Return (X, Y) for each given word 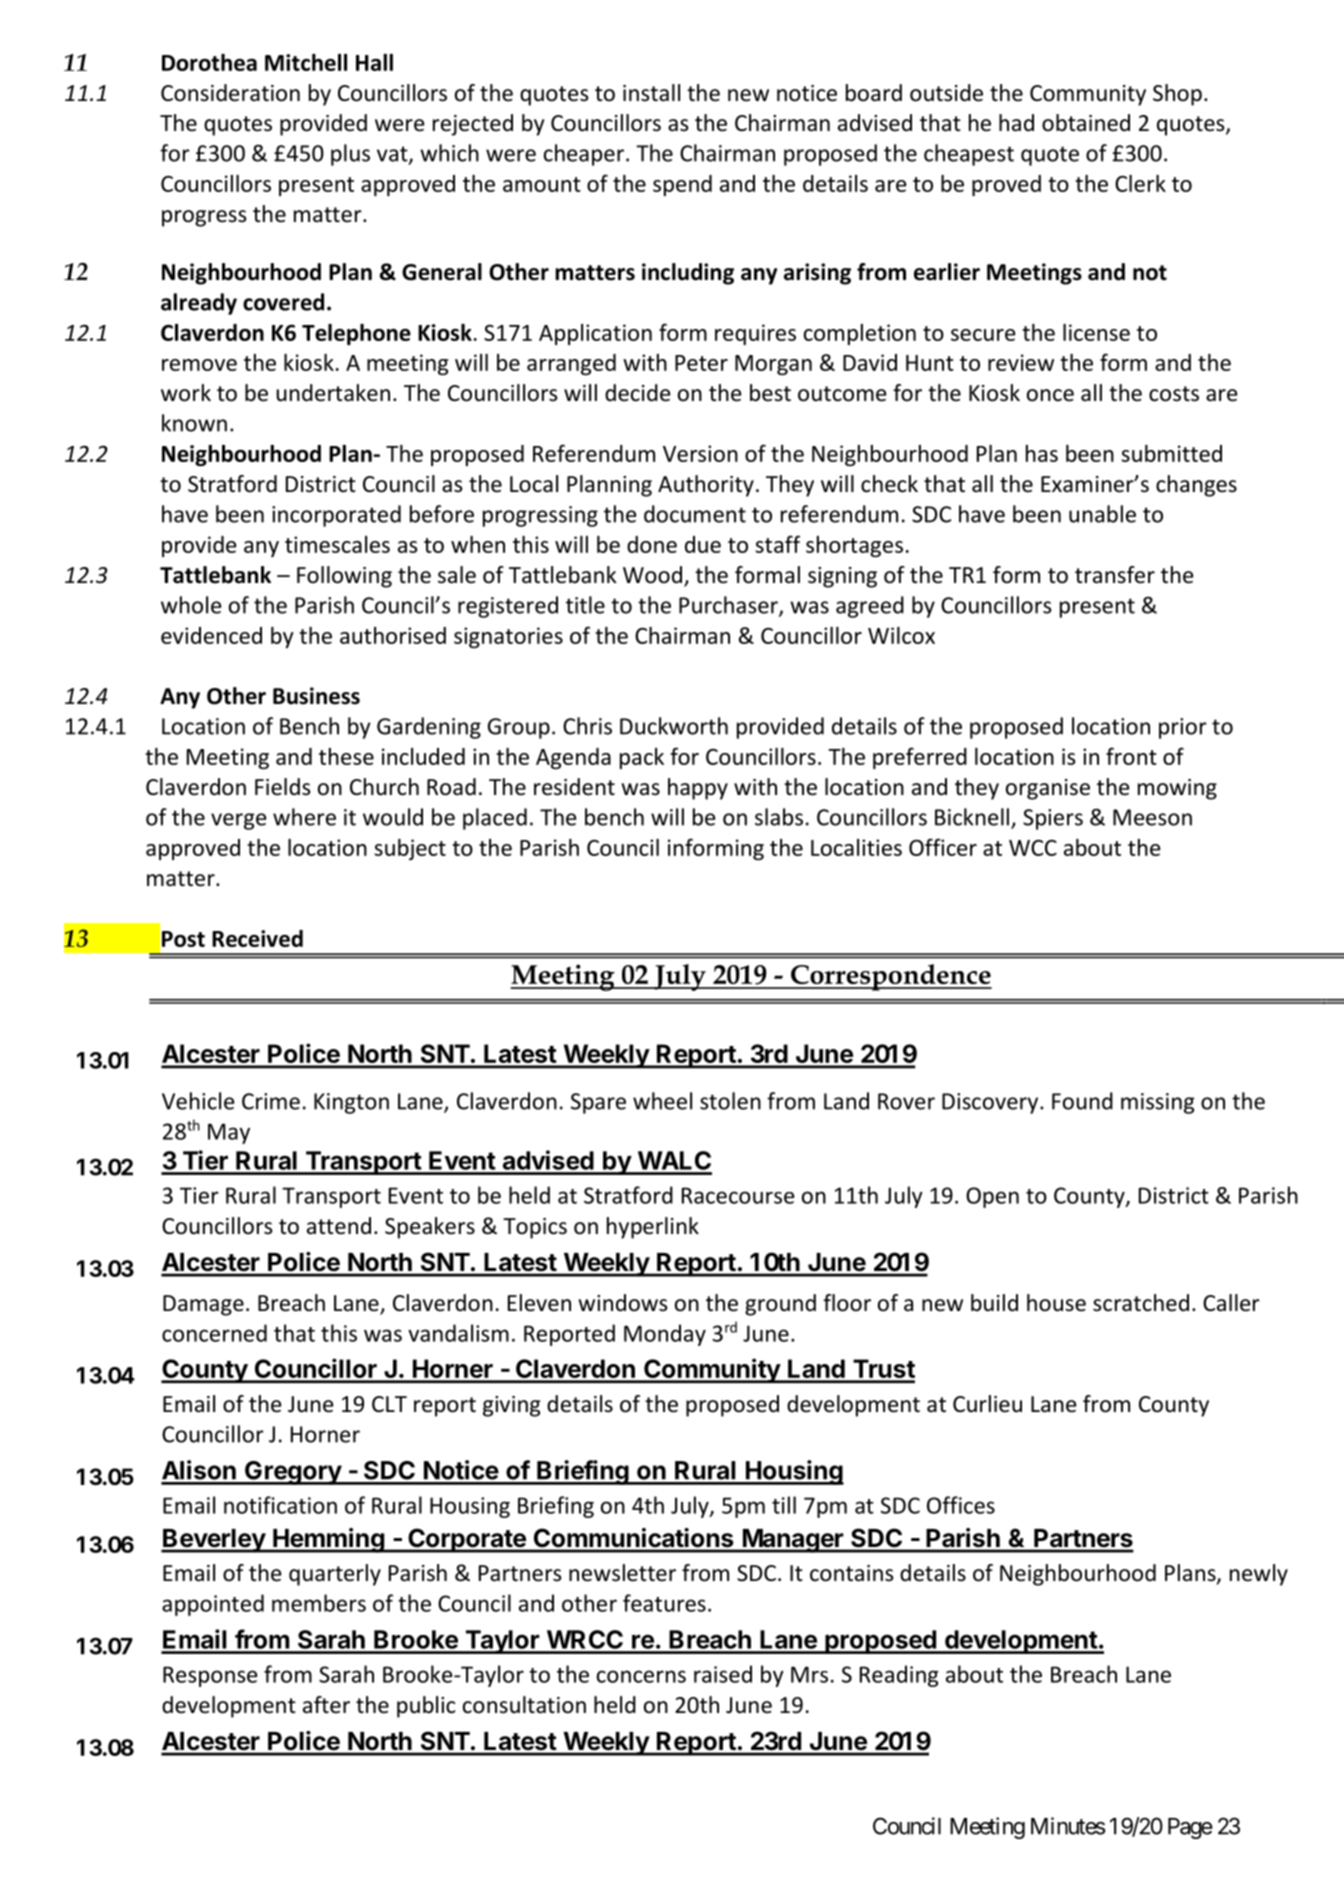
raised (723, 1674)
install (651, 93)
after (326, 1705)
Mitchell (306, 62)
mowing (1177, 789)
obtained (1086, 123)
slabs (779, 817)
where (304, 817)
